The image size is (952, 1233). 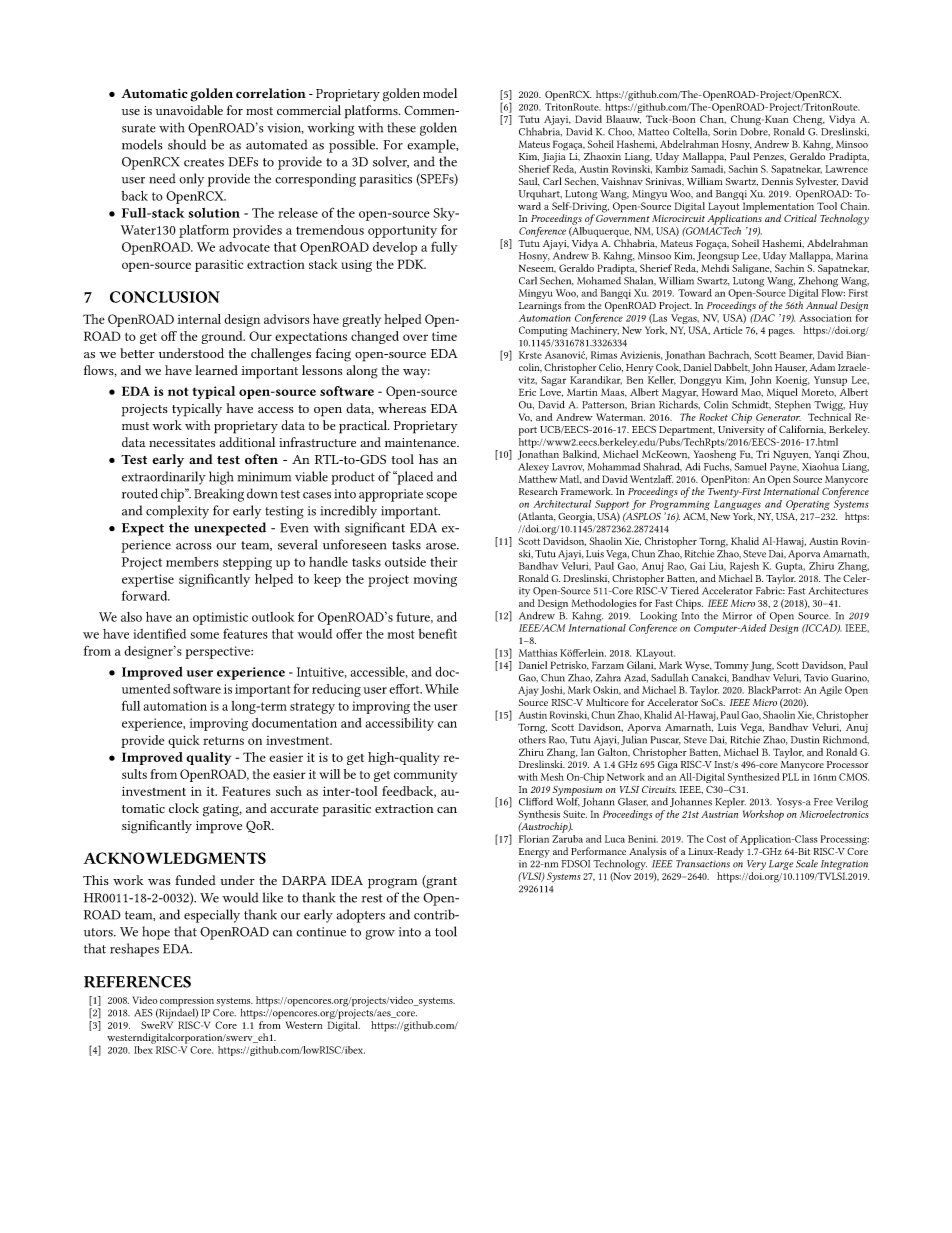 What do you see at coordinates (401, 127) in the screenshot?
I see `these` at bounding box center [401, 127].
